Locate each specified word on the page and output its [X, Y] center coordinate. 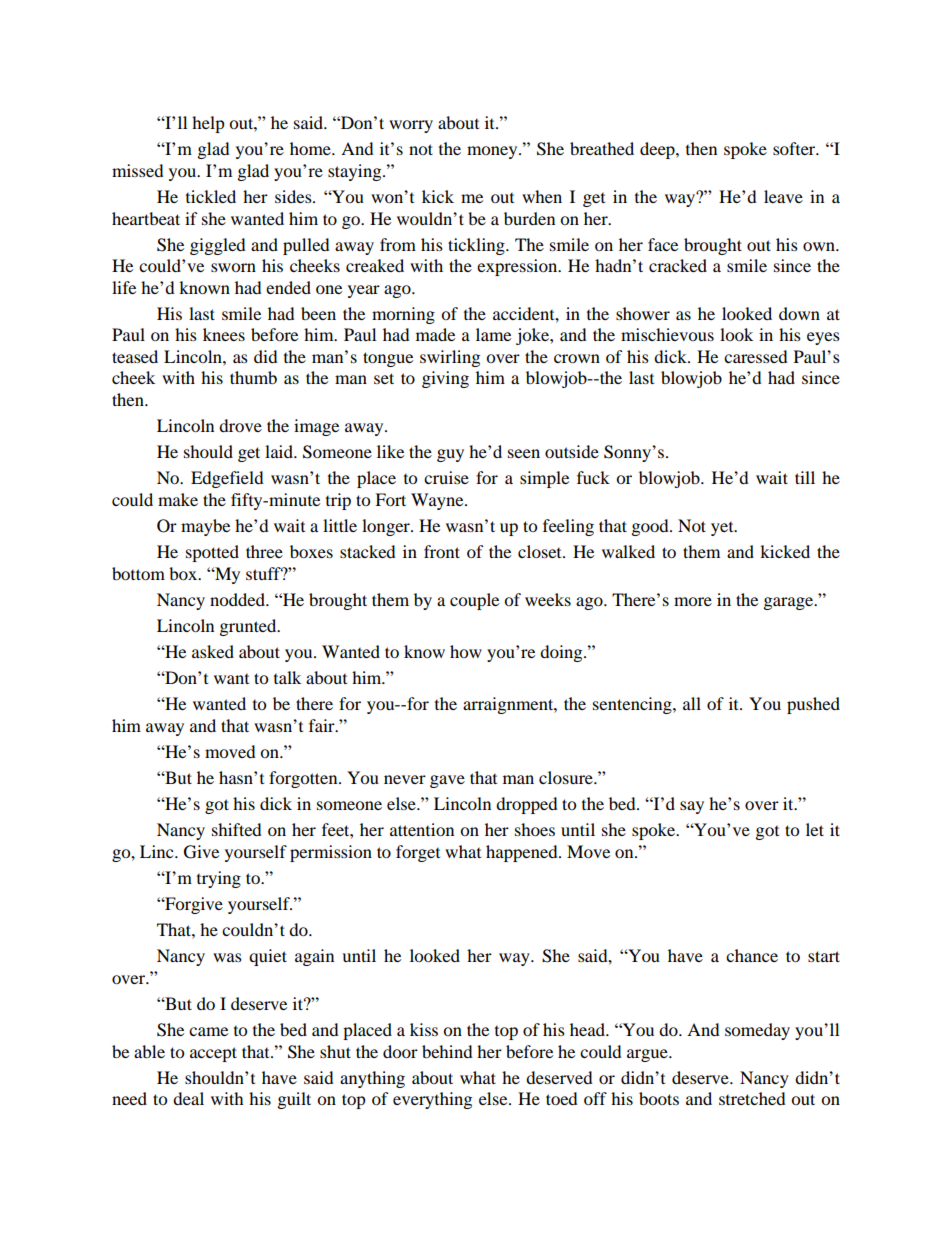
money [493, 152]
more [693, 601]
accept [213, 1054]
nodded [238, 599]
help [208, 124]
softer [795, 148]
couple [474, 601]
